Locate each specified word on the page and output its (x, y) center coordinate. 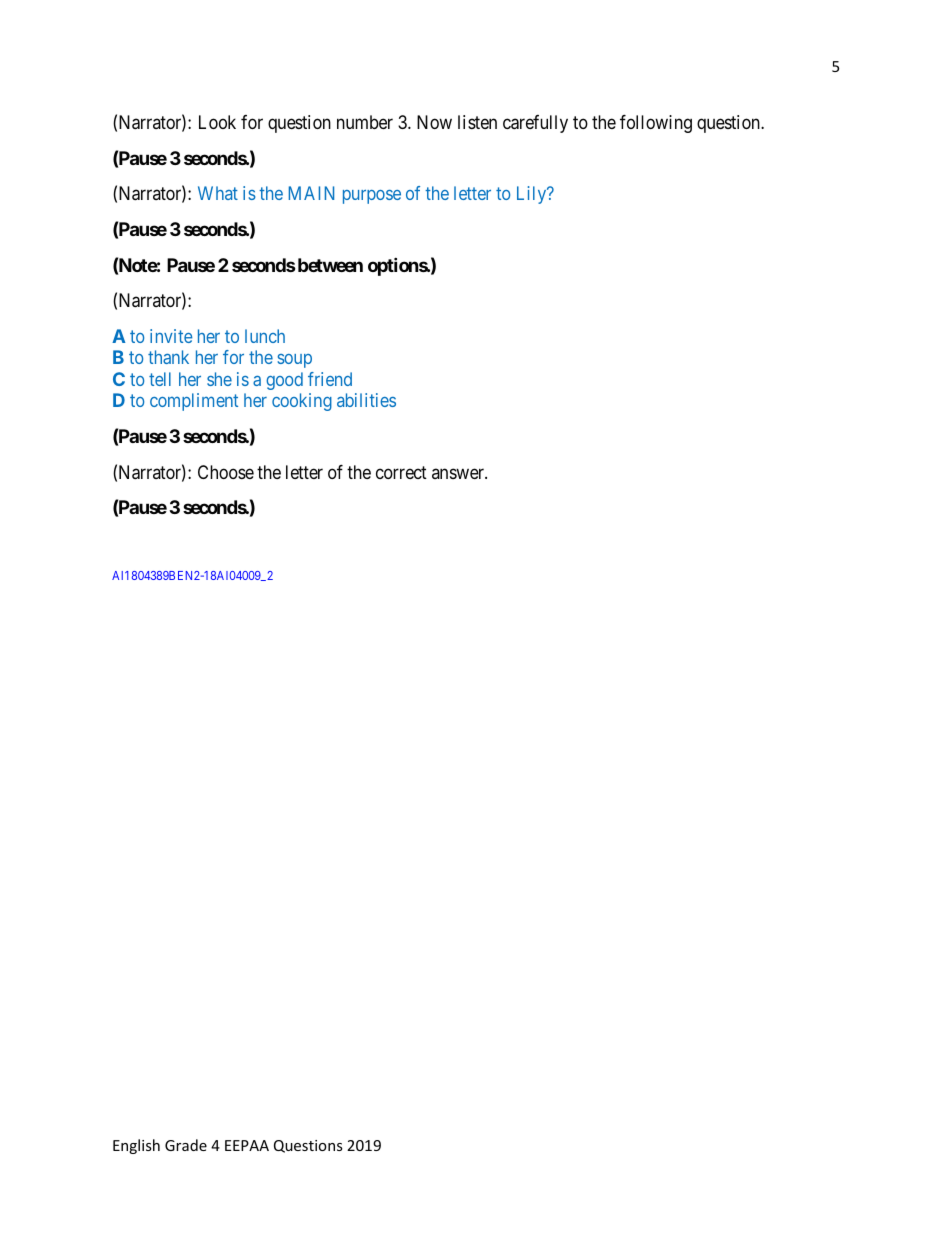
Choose (226, 472)
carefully (535, 124)
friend (330, 379)
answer (459, 473)
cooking (302, 402)
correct (401, 472)
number (365, 122)
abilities (366, 400)
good (284, 381)
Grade (186, 1145)
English (136, 1146)
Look (217, 122)
